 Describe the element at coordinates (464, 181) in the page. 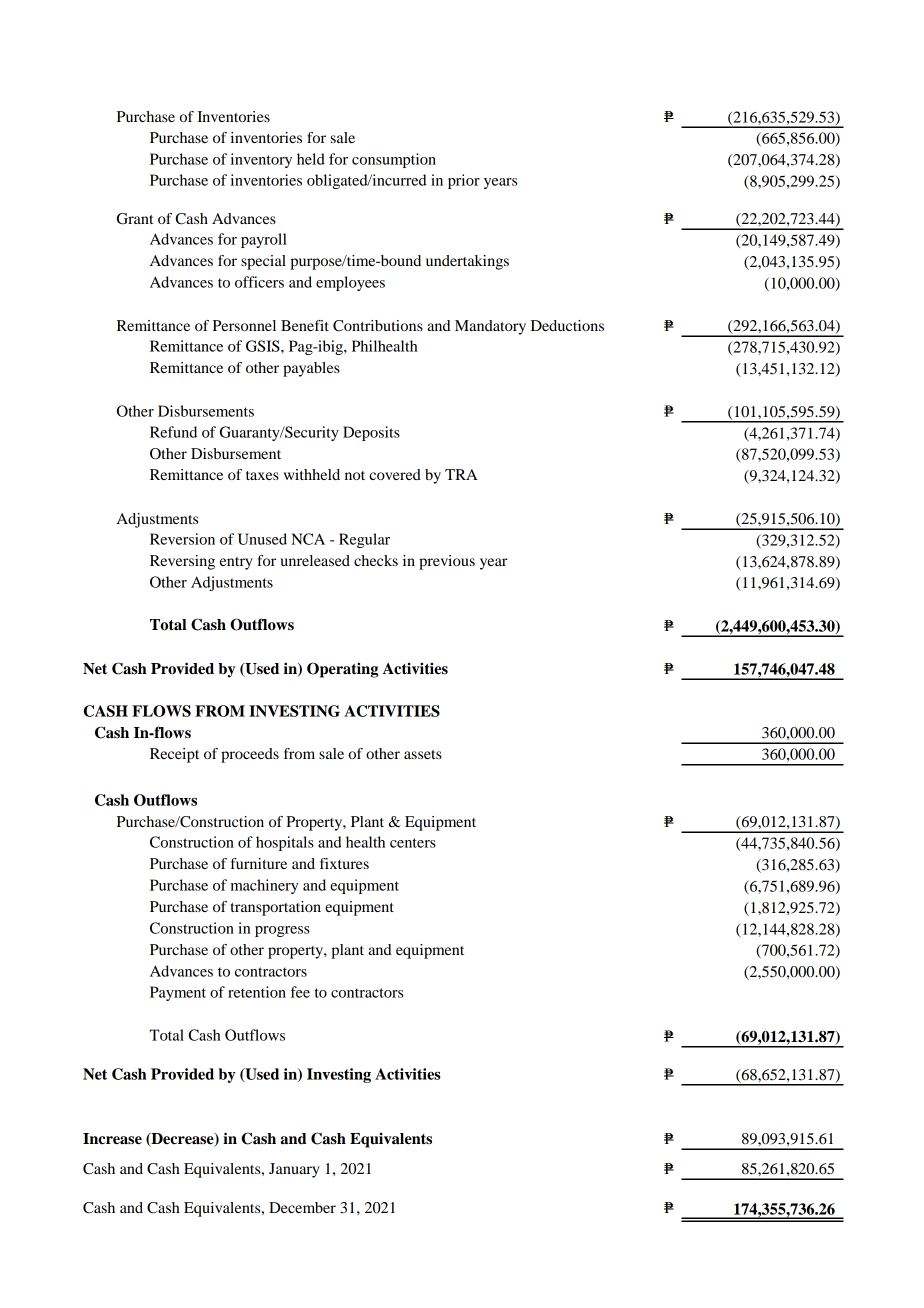

I see `prior` at that location.
